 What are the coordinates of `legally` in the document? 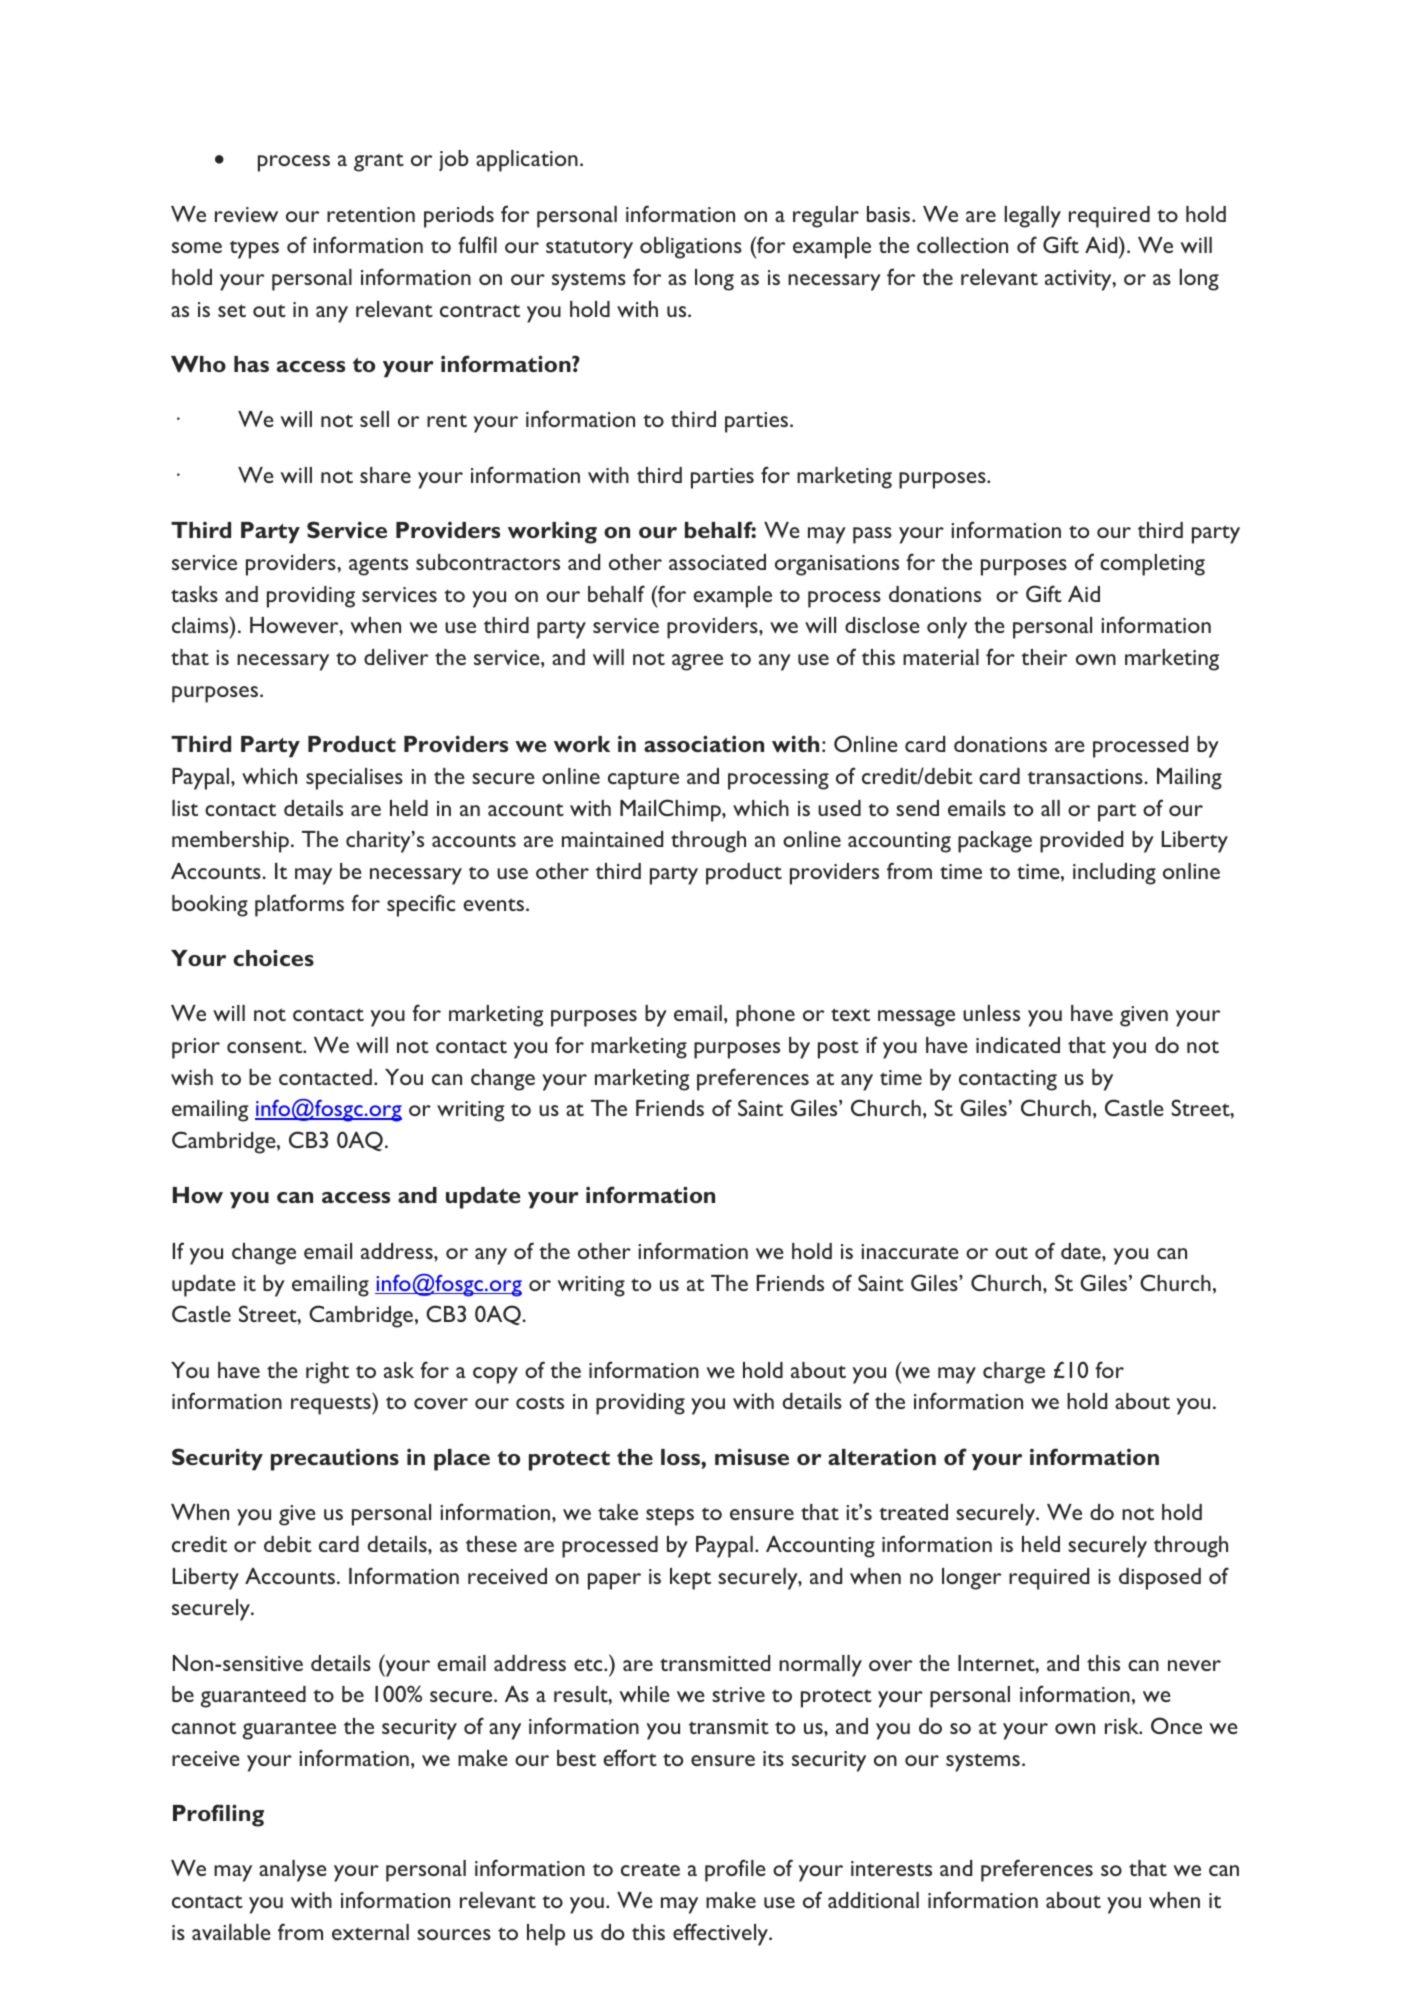 It's located at (1033, 217).
